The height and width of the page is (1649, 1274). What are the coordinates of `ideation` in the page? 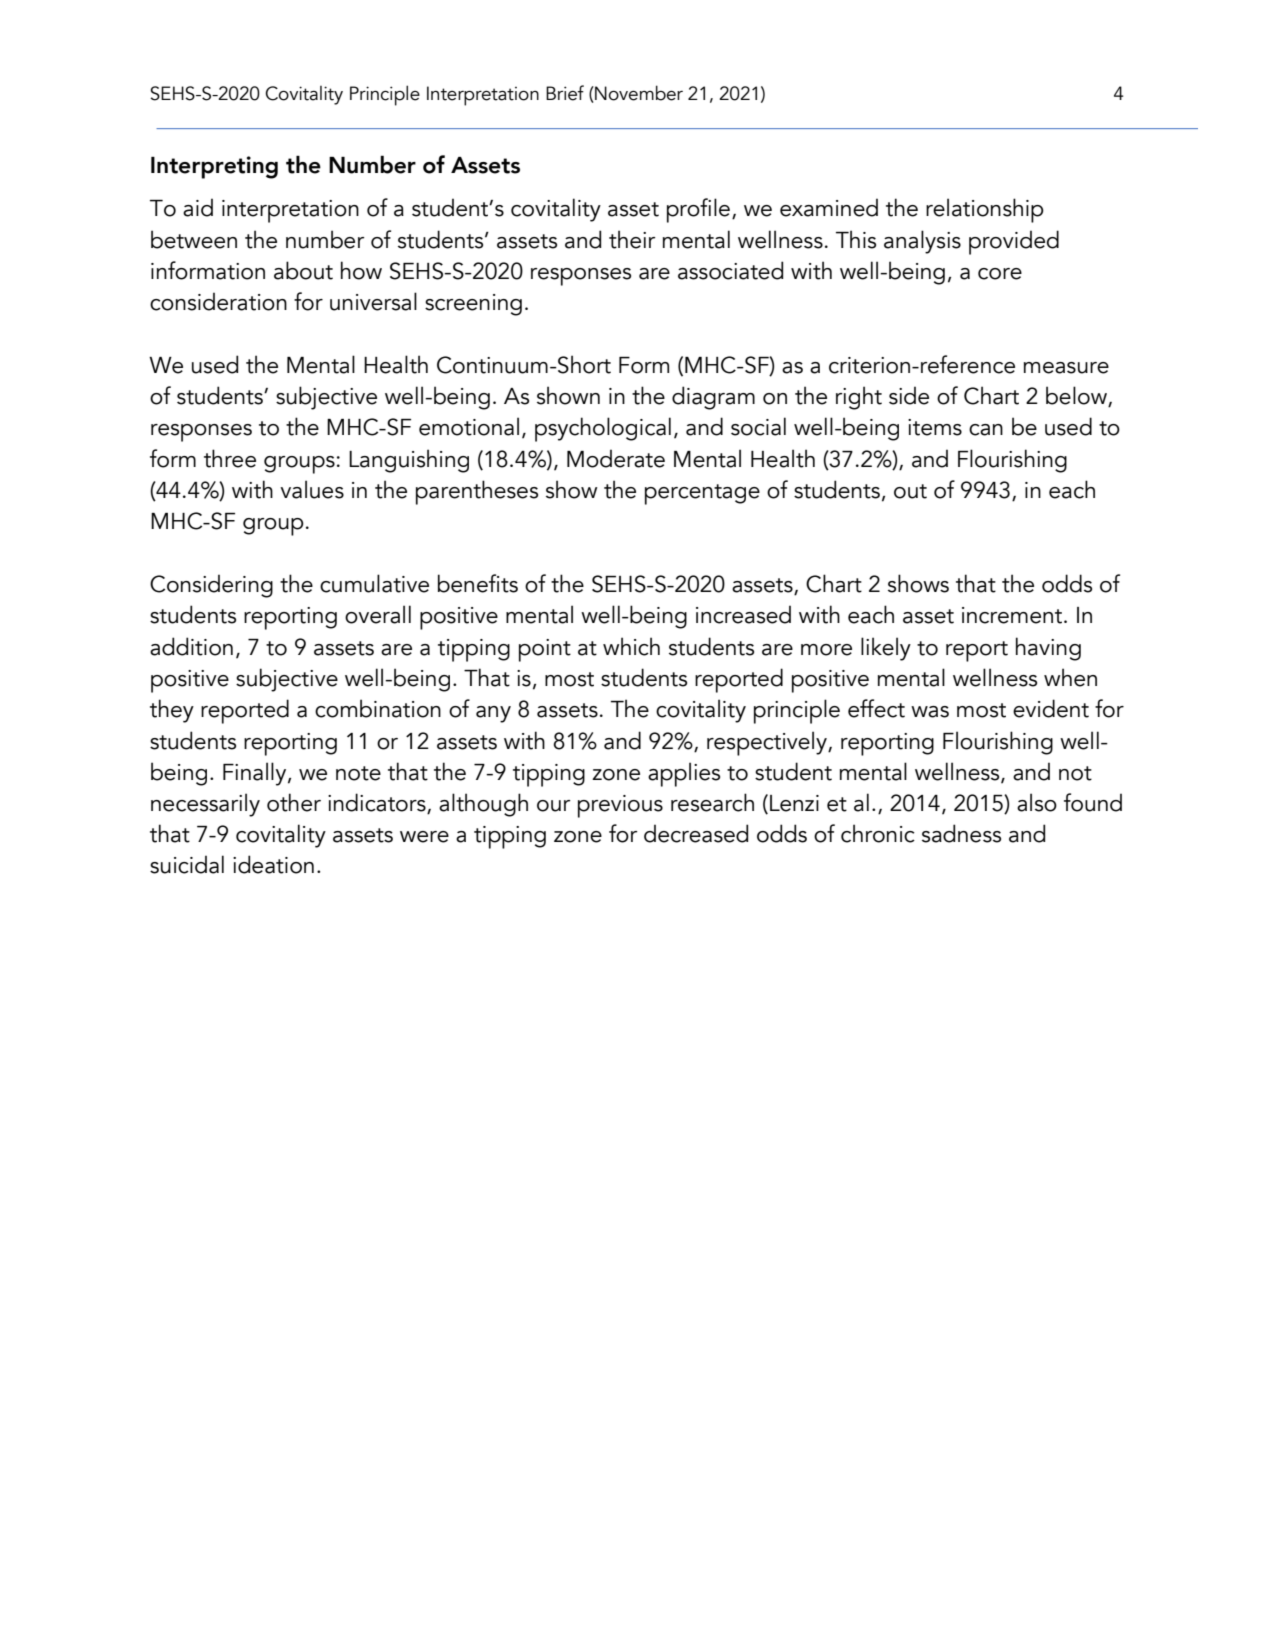 It's located at (273, 864).
